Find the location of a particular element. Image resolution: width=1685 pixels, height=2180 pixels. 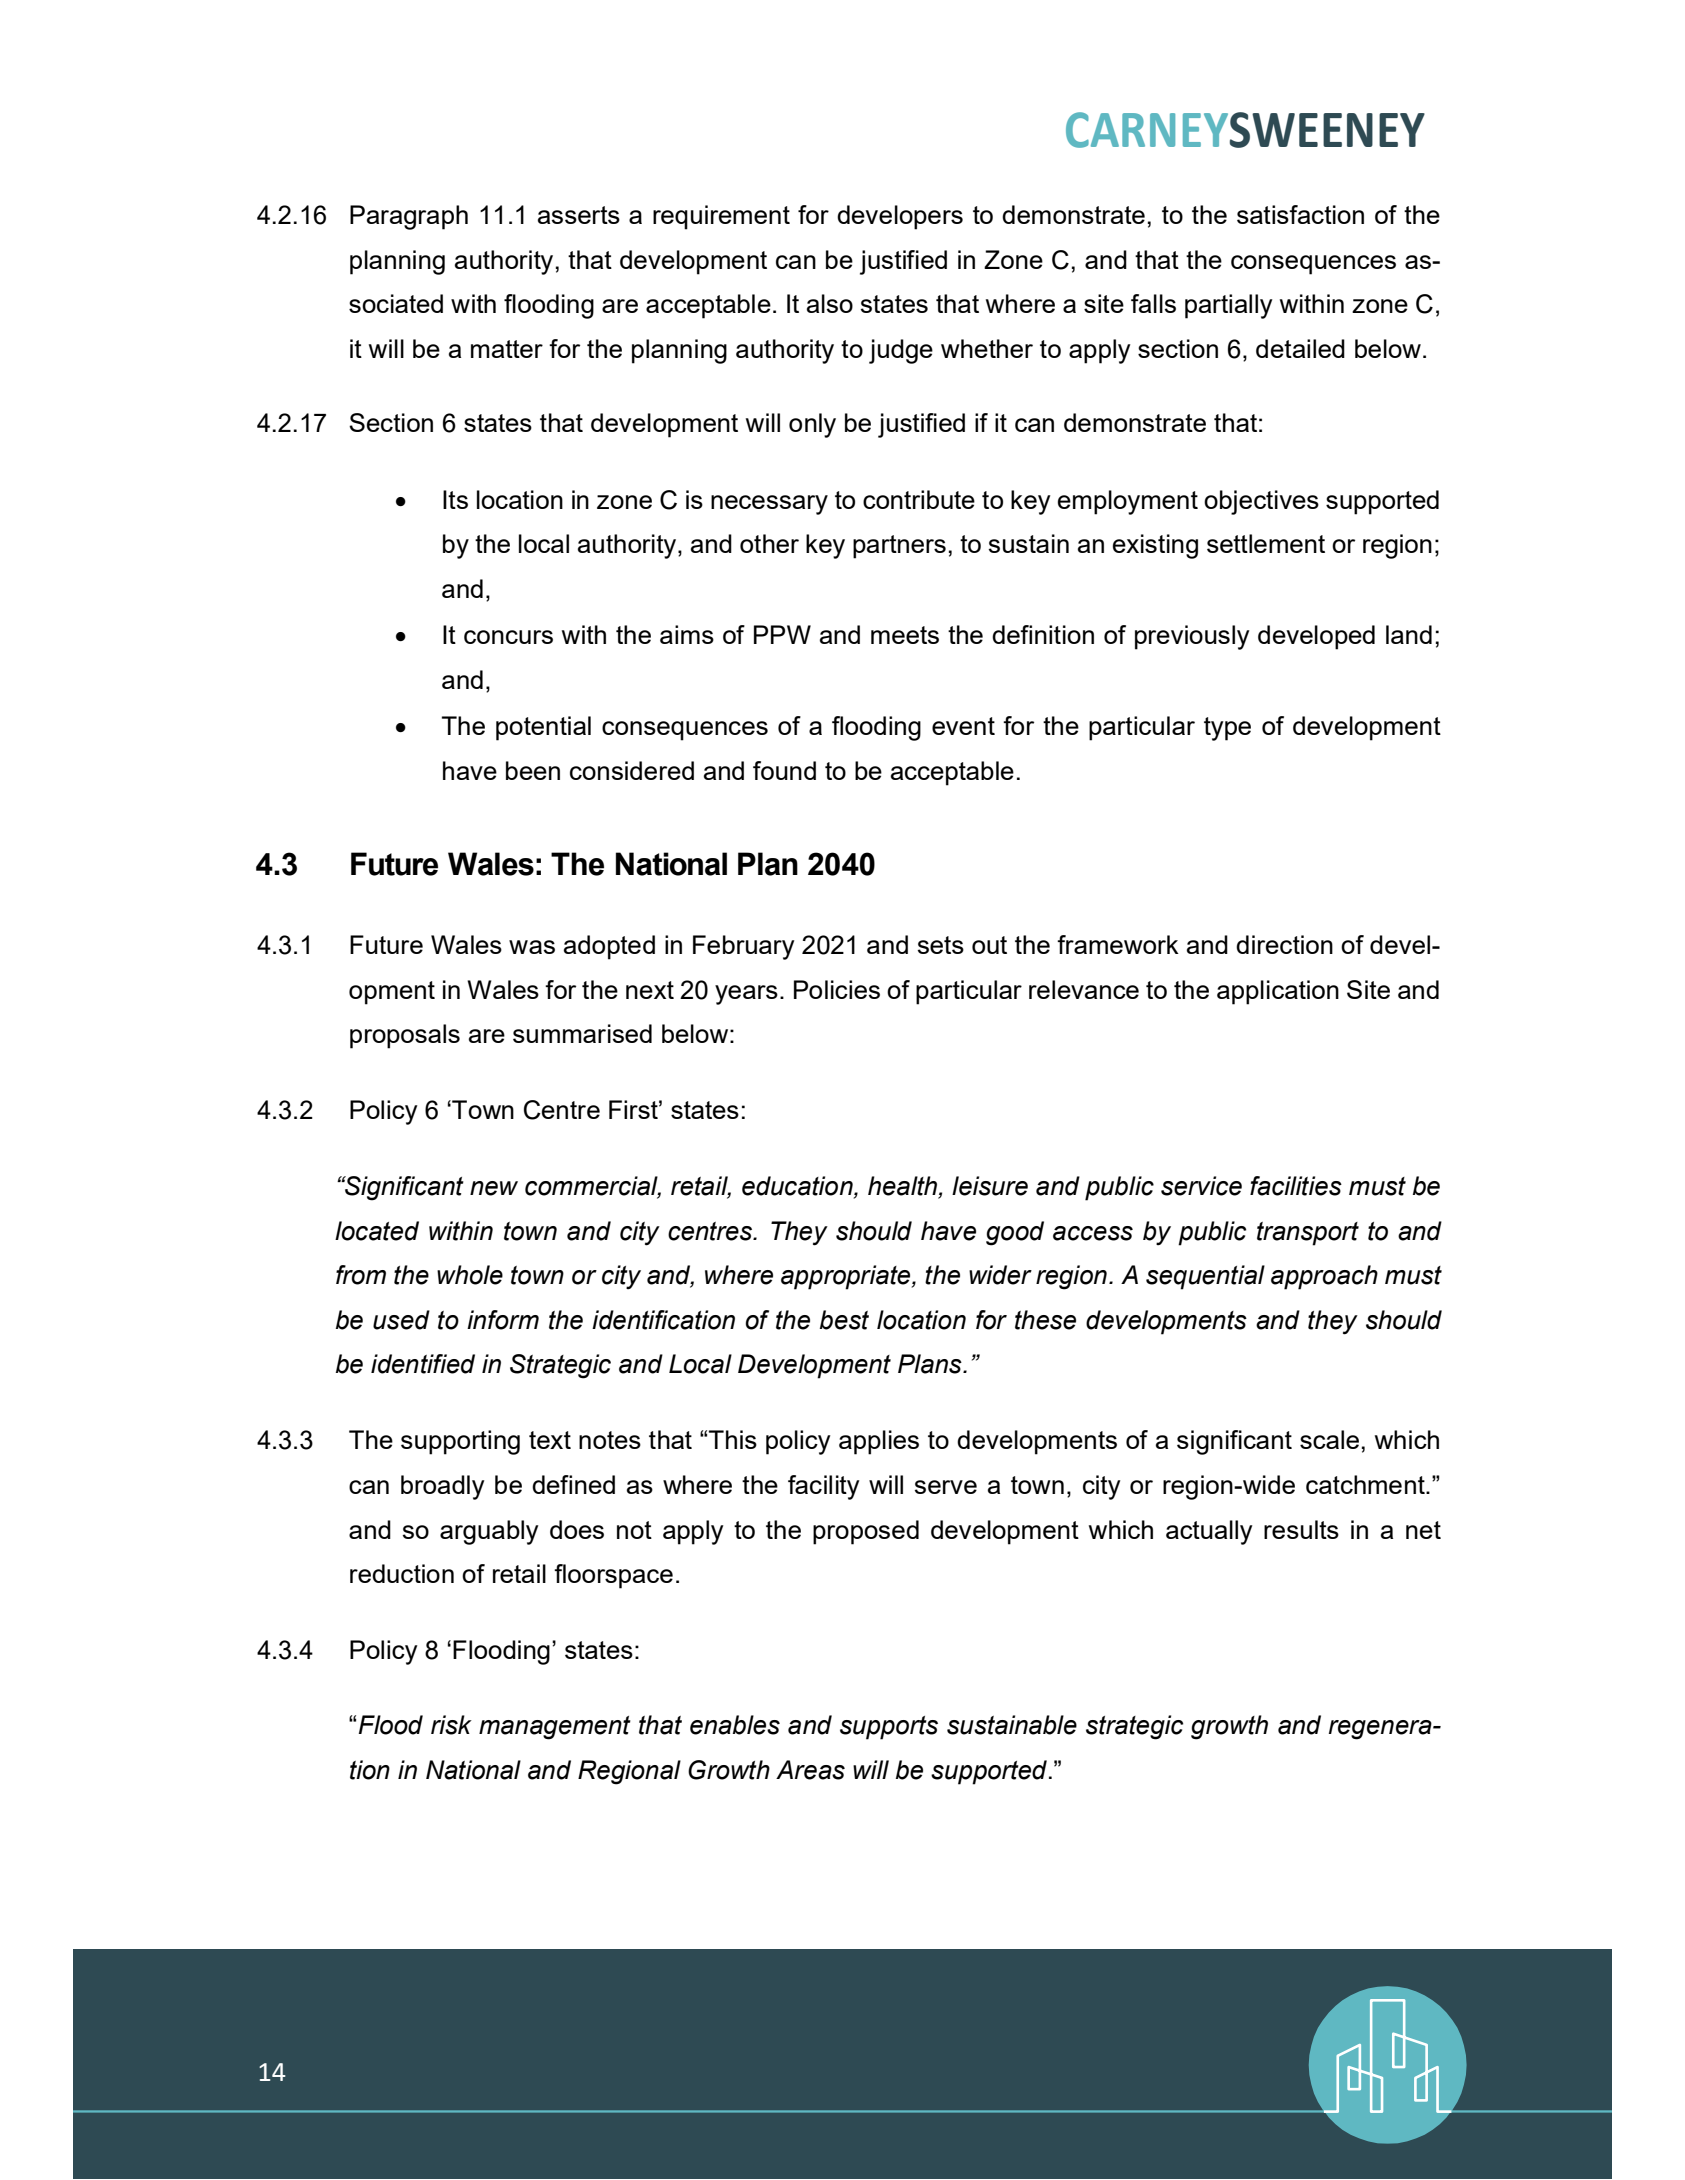

also is located at coordinates (830, 303).
